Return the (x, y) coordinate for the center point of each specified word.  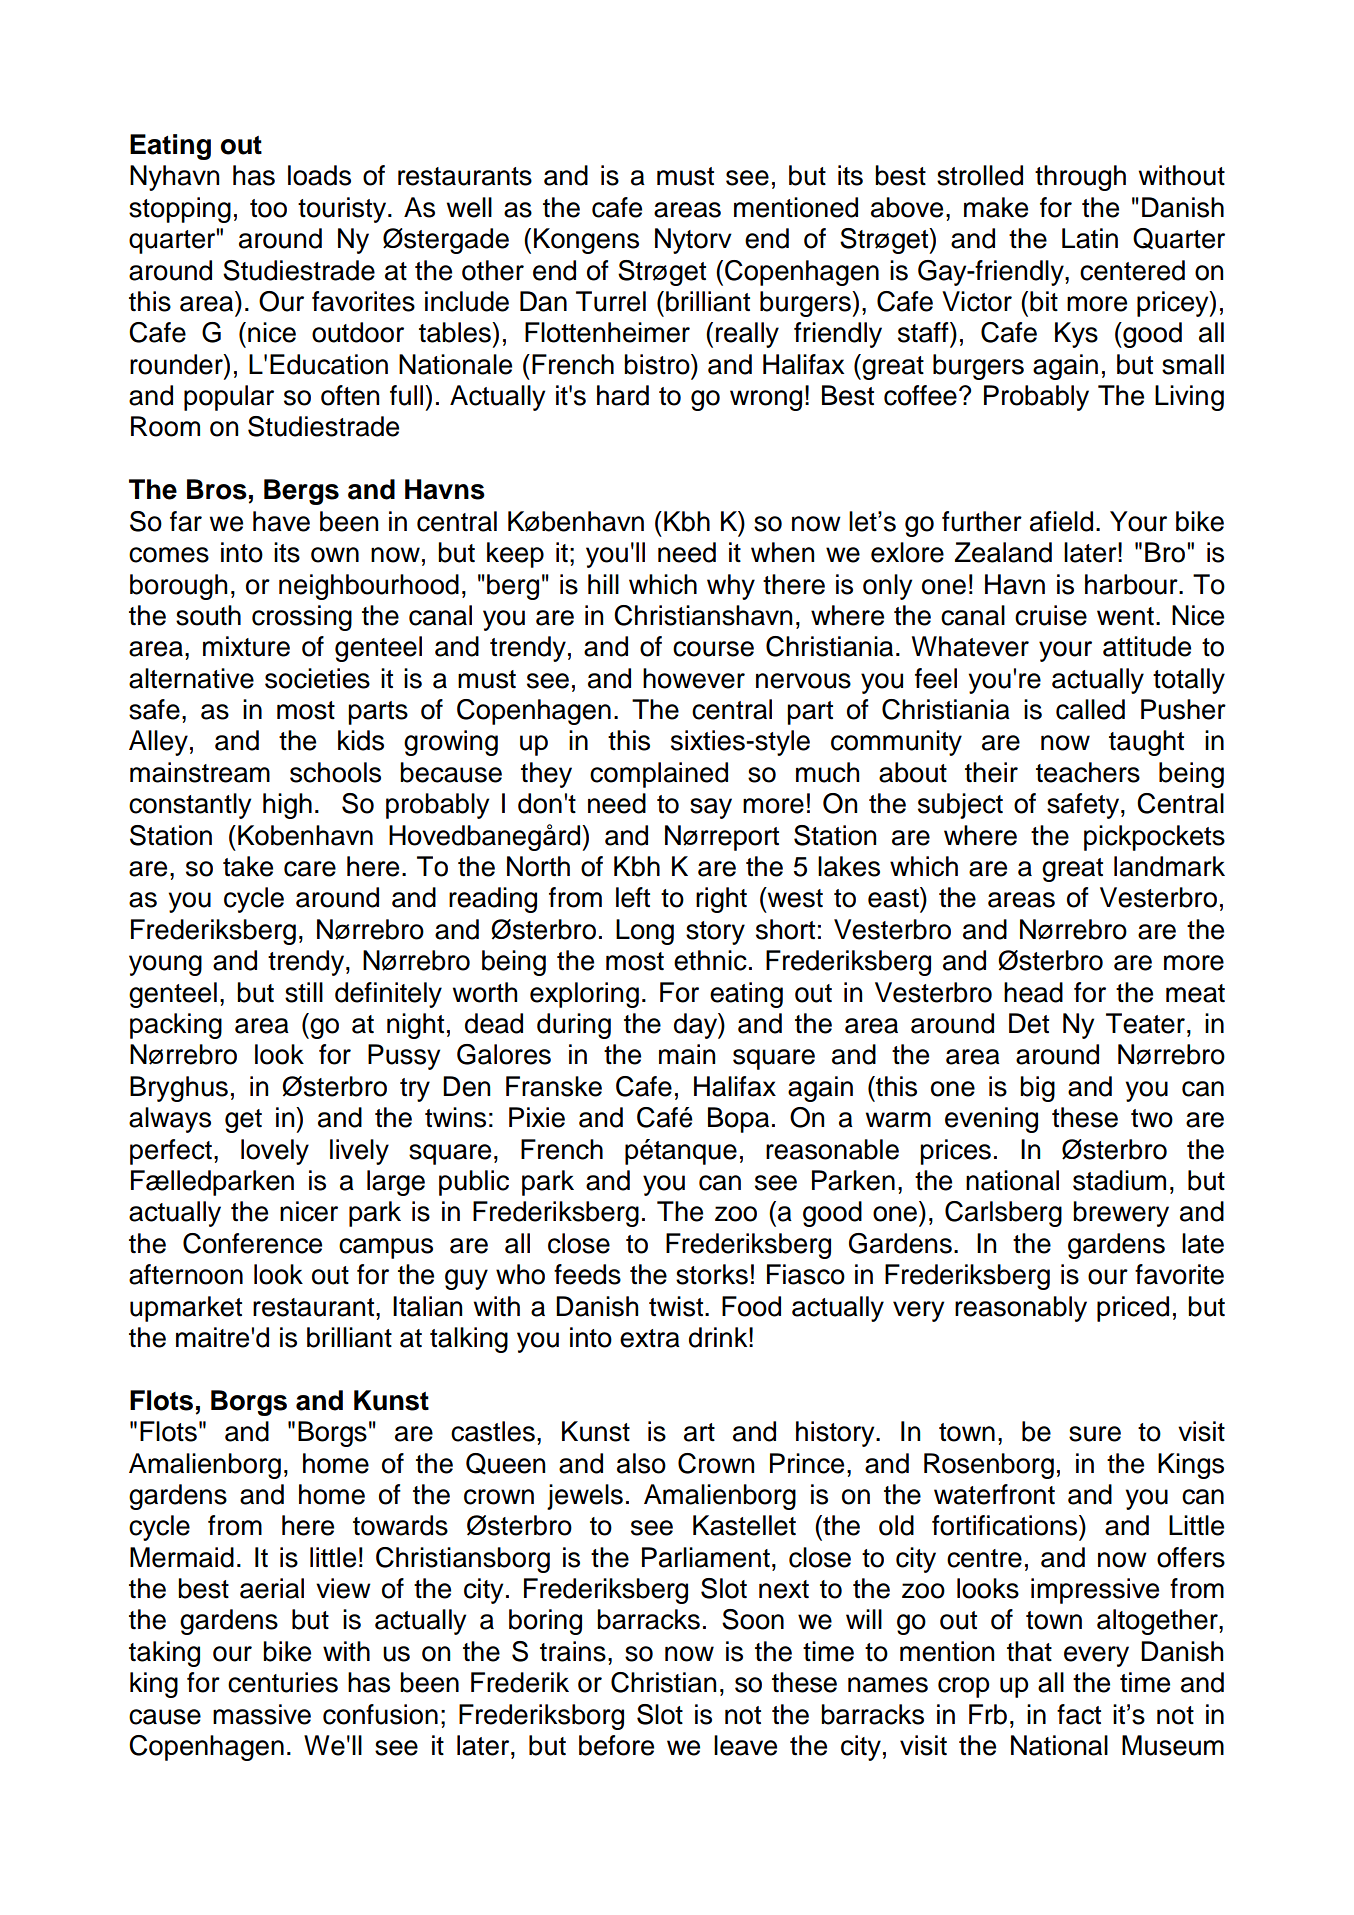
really (747, 335)
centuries (283, 1682)
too (268, 208)
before (616, 1745)
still (304, 992)
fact (1079, 1714)
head (1033, 992)
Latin (1090, 238)
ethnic (710, 960)
